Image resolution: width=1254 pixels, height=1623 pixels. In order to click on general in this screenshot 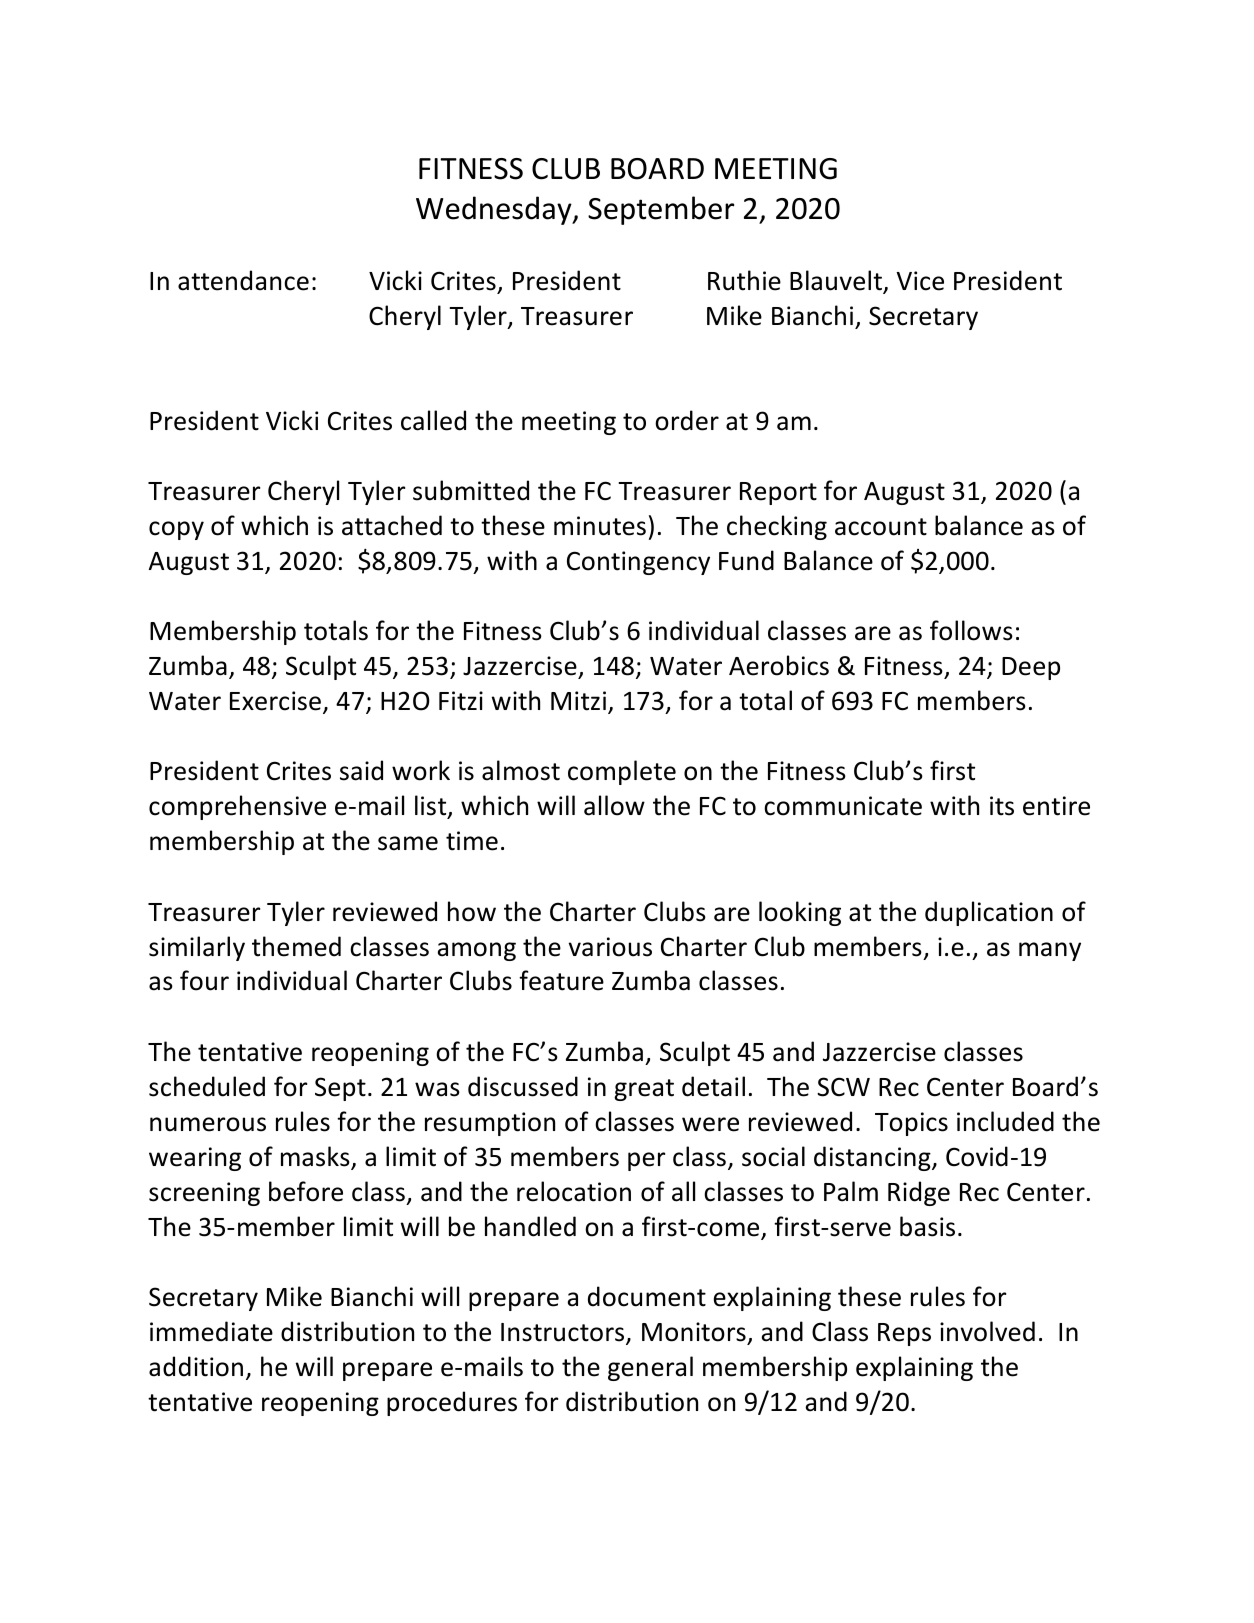, I will do `click(650, 1368)`.
